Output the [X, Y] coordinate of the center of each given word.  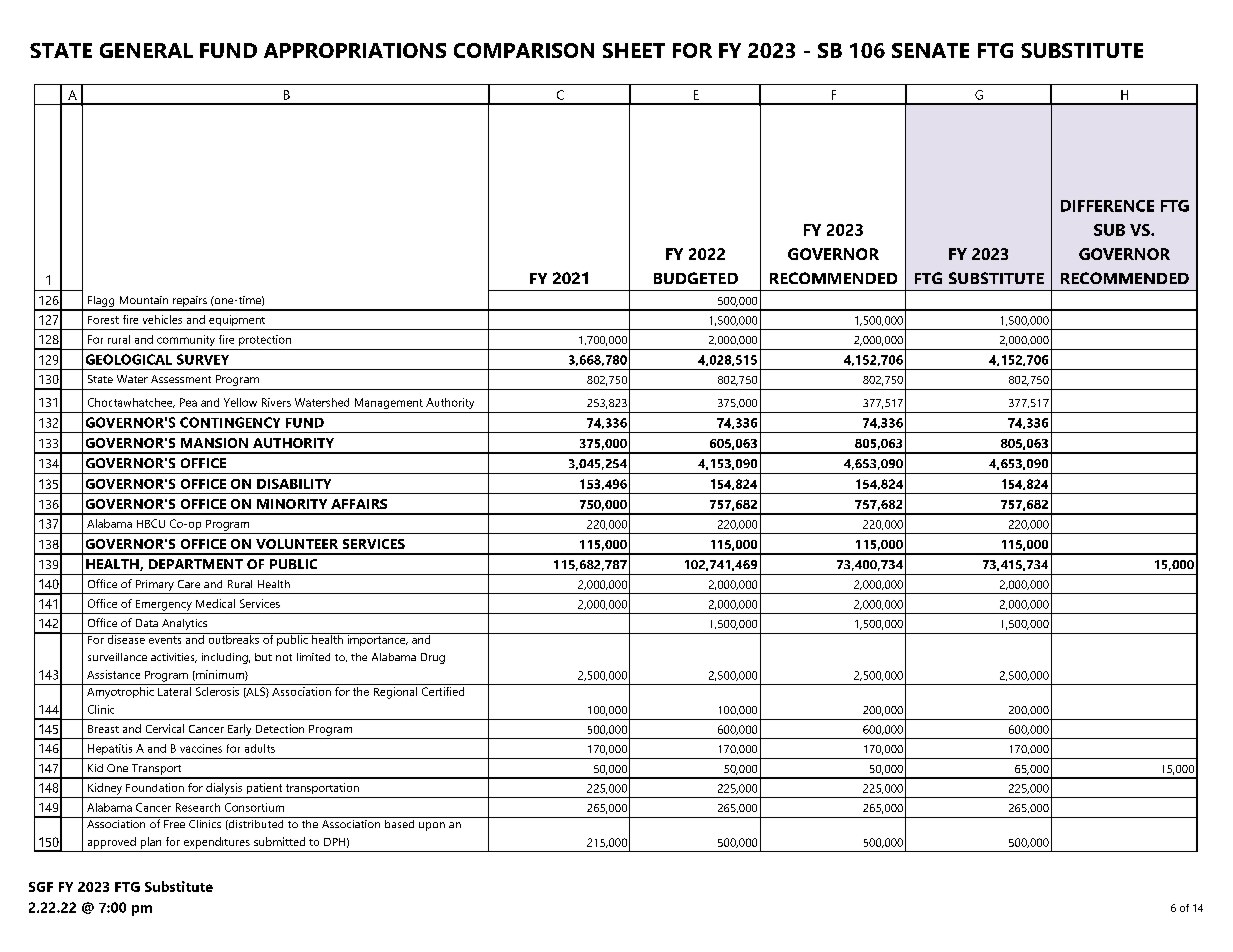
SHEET [634, 50]
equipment [237, 320]
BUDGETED [696, 278]
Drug [433, 658]
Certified [443, 691]
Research [198, 807]
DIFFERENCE [1107, 206]
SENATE [930, 50]
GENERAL [146, 50]
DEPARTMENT [196, 564]
